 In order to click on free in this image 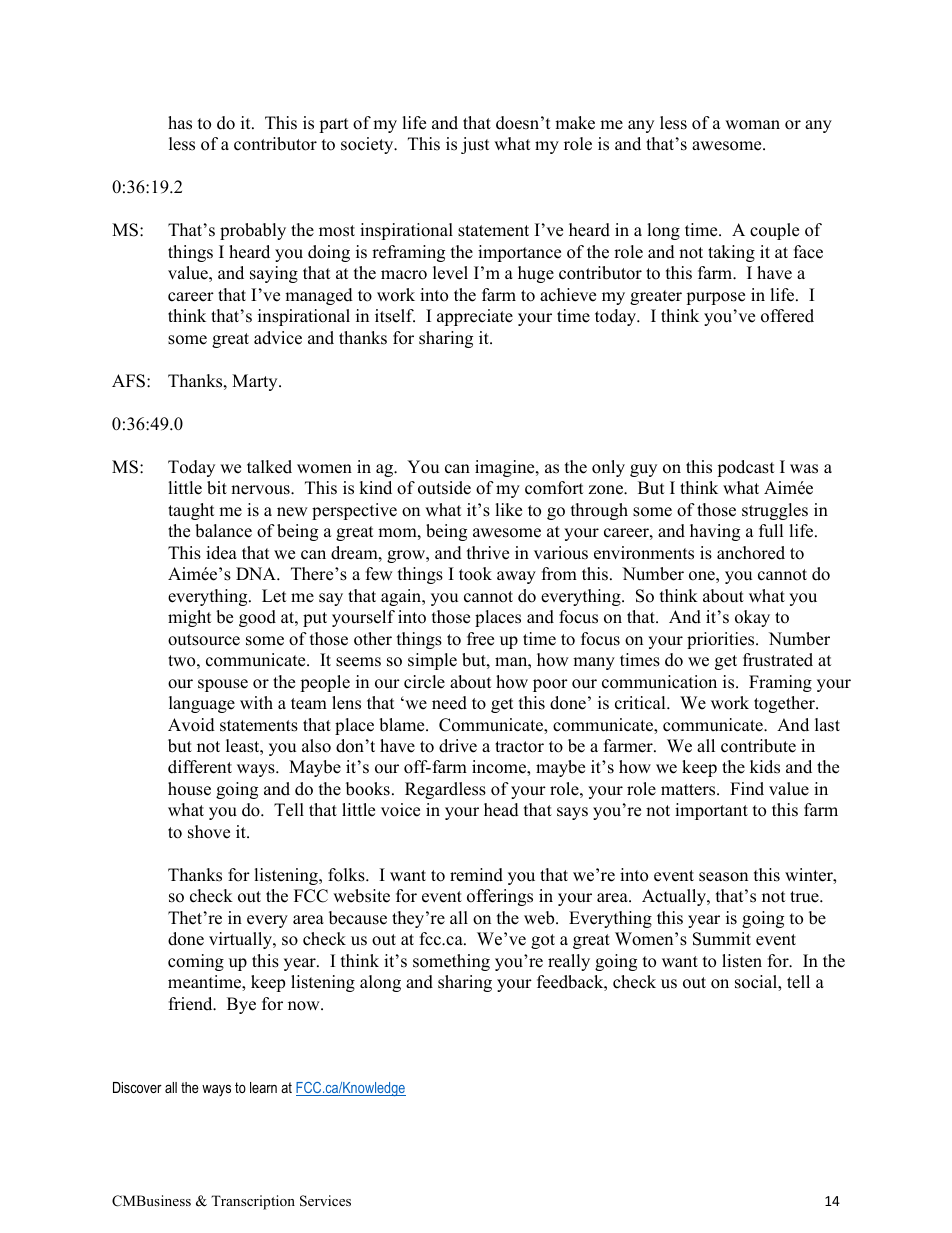, I will do `click(480, 639)`.
